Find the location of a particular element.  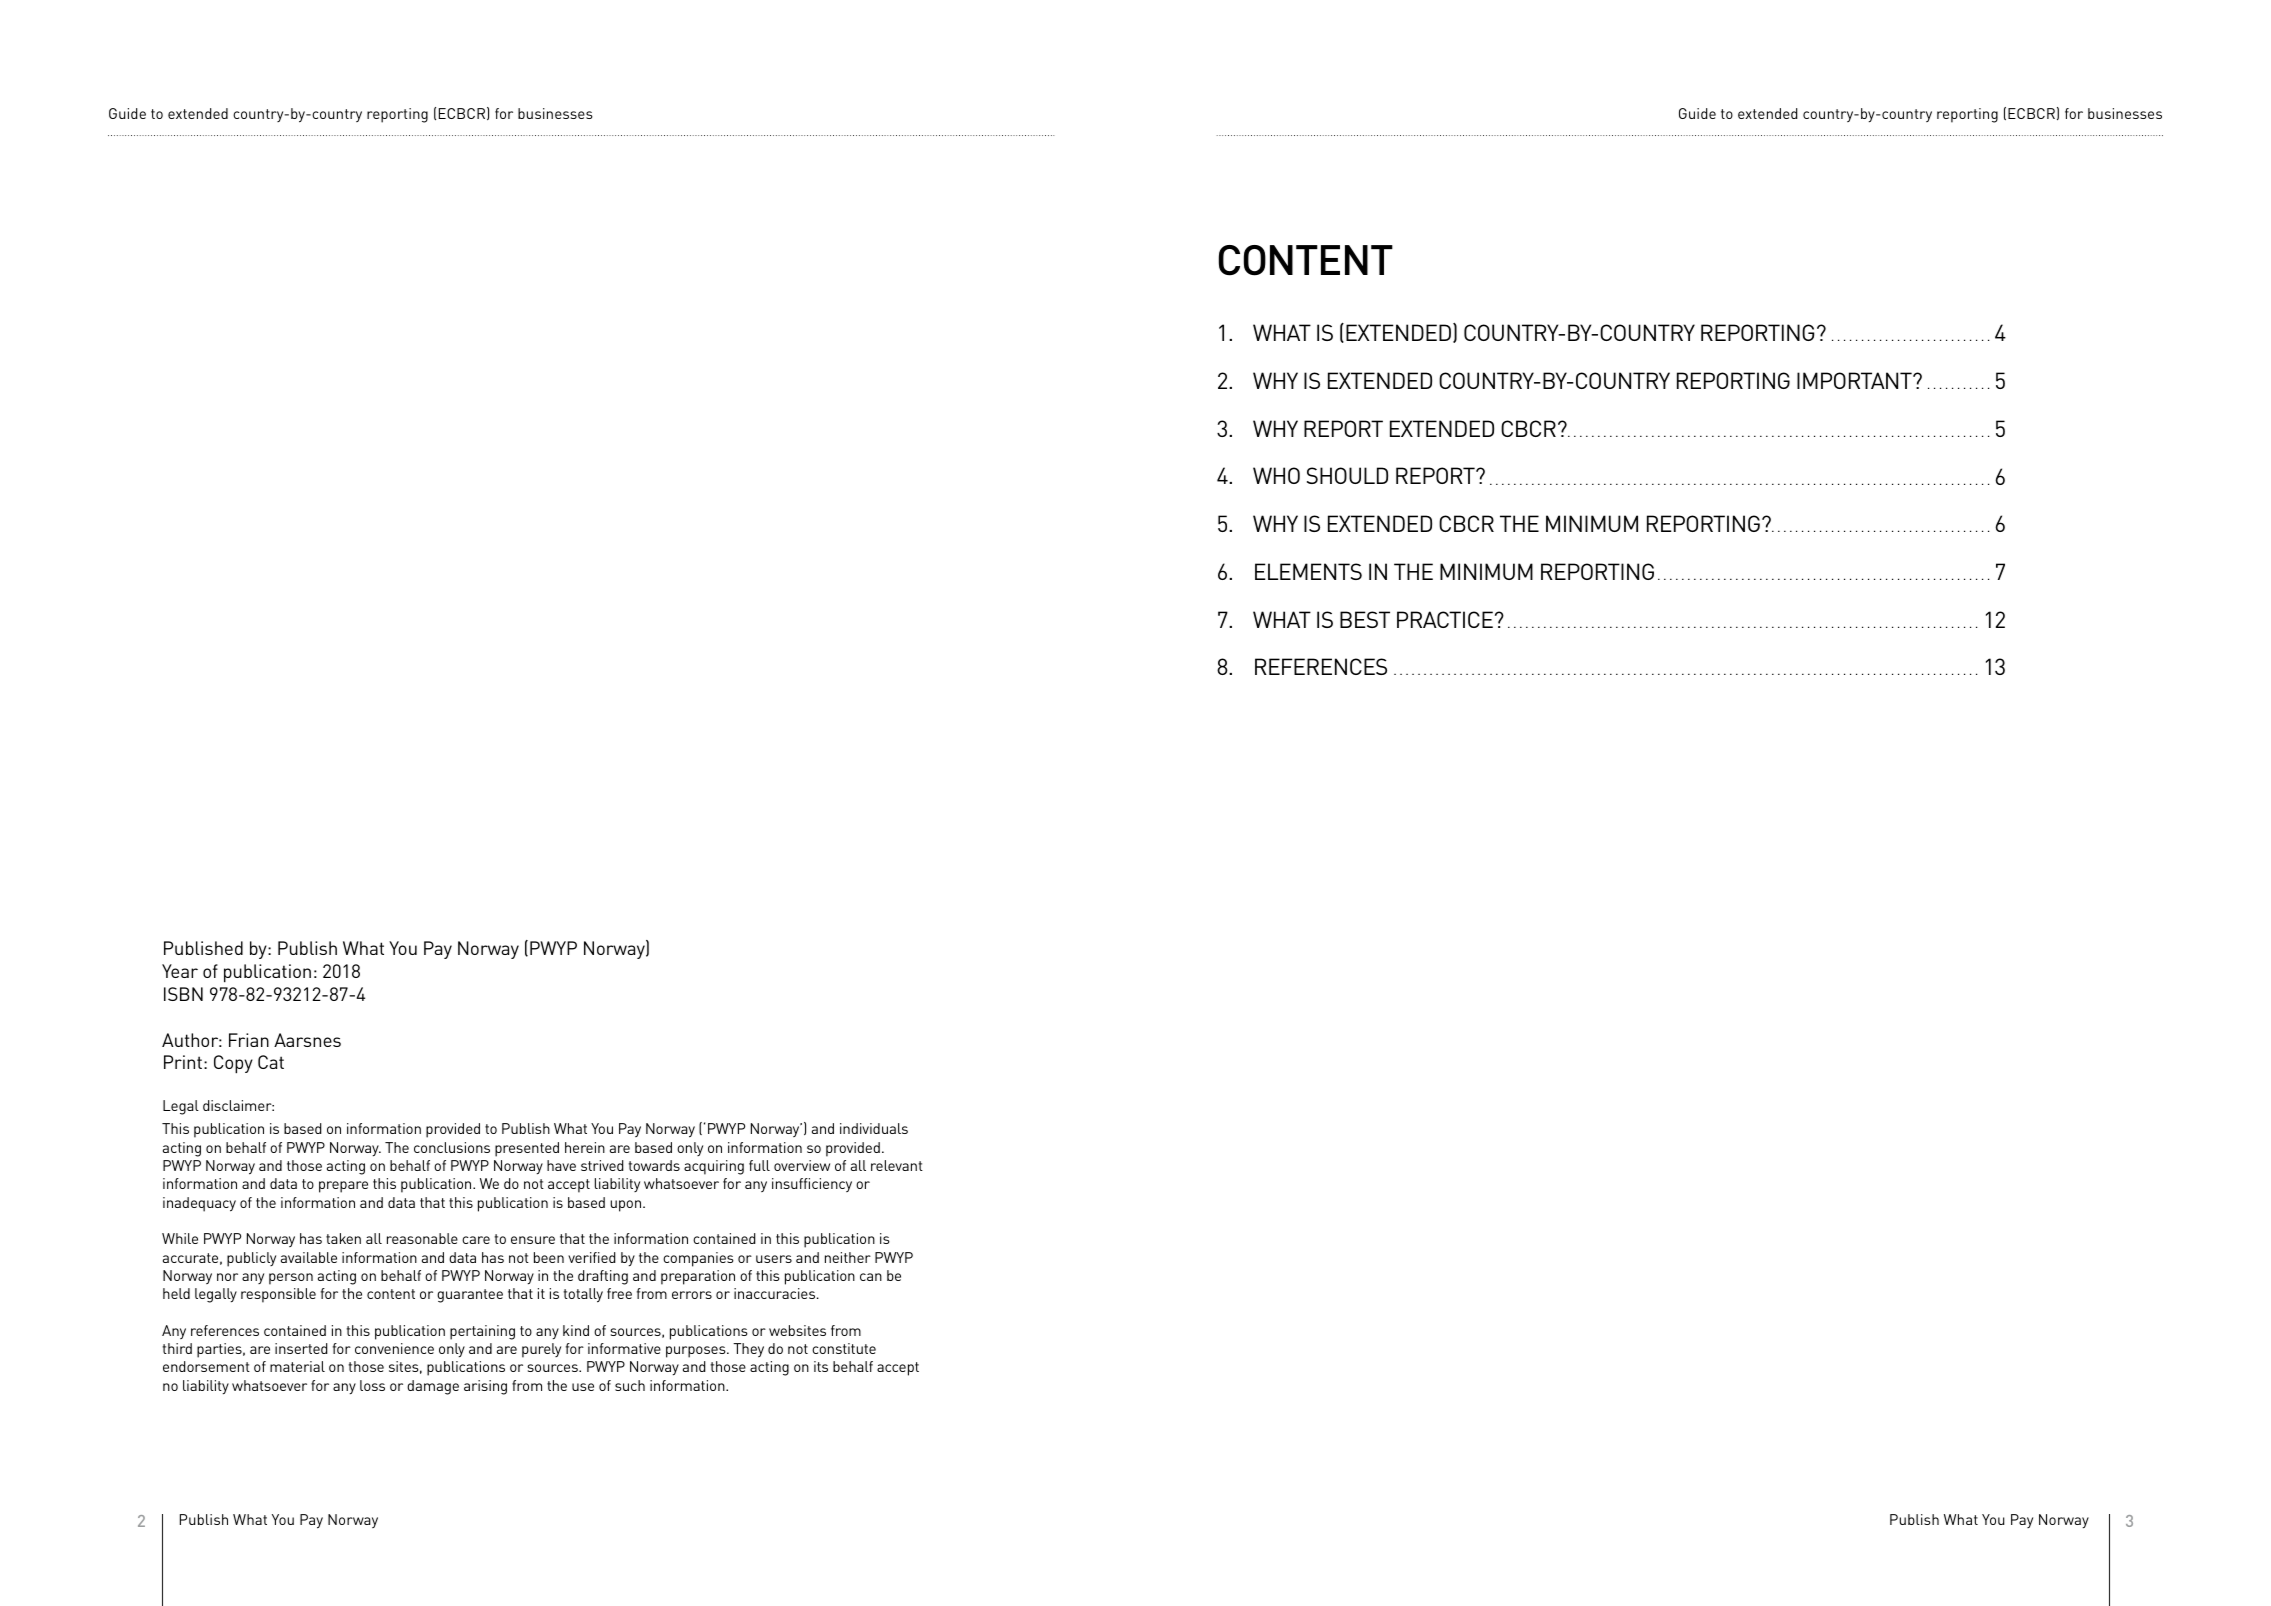

Year is located at coordinates (180, 971).
